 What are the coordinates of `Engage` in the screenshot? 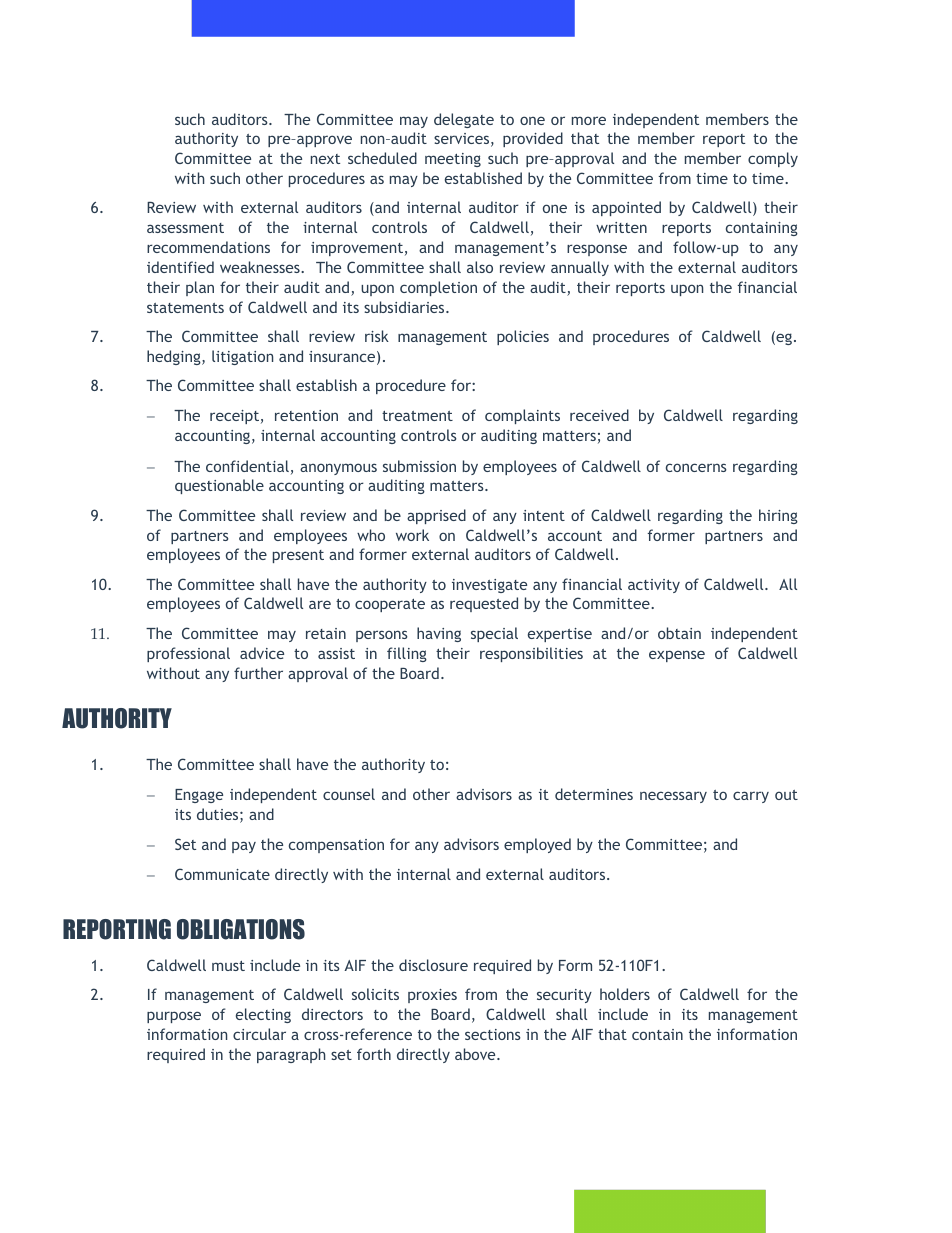 It's located at (199, 796).
